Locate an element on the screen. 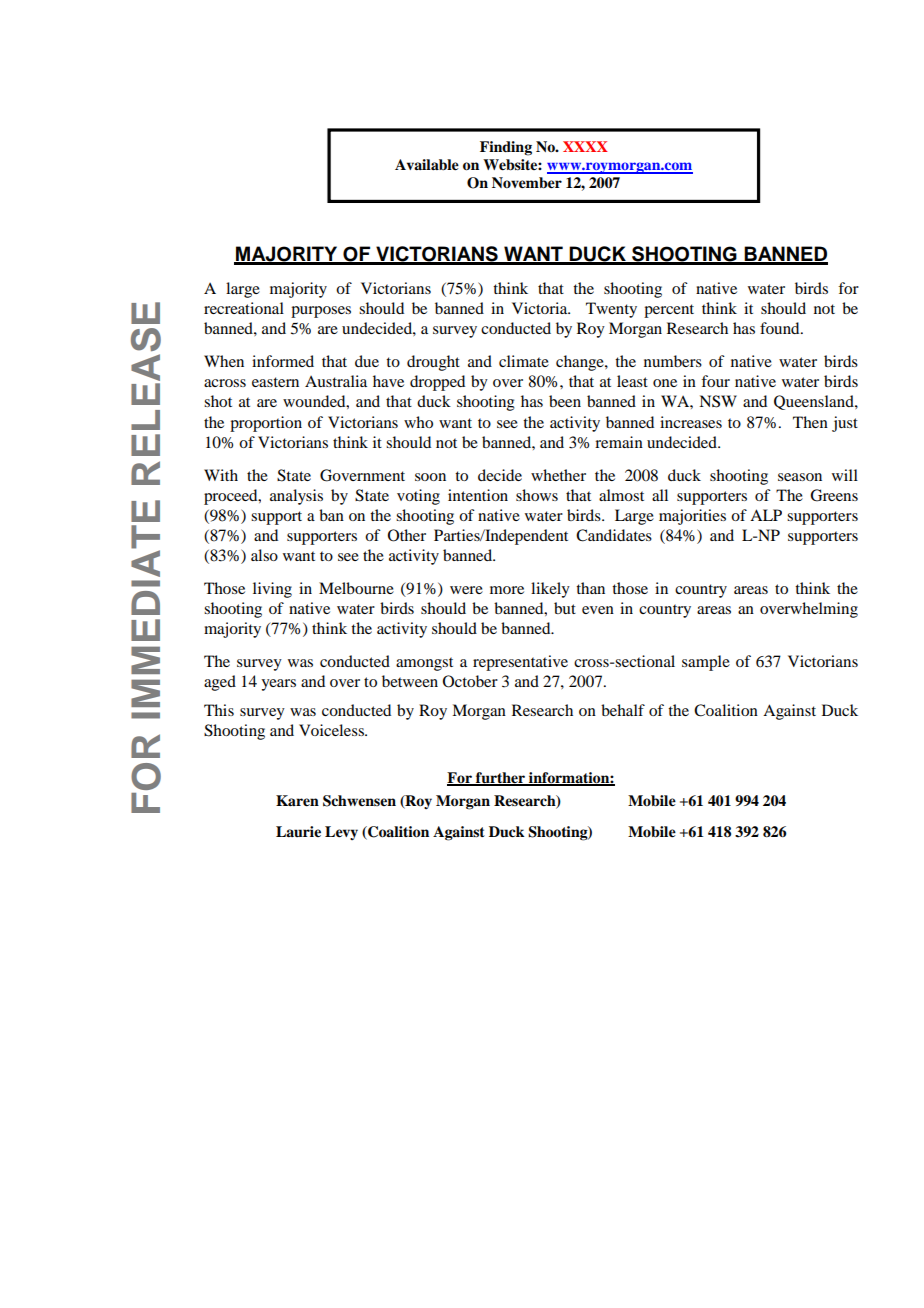  Available is located at coordinates (427, 165).
